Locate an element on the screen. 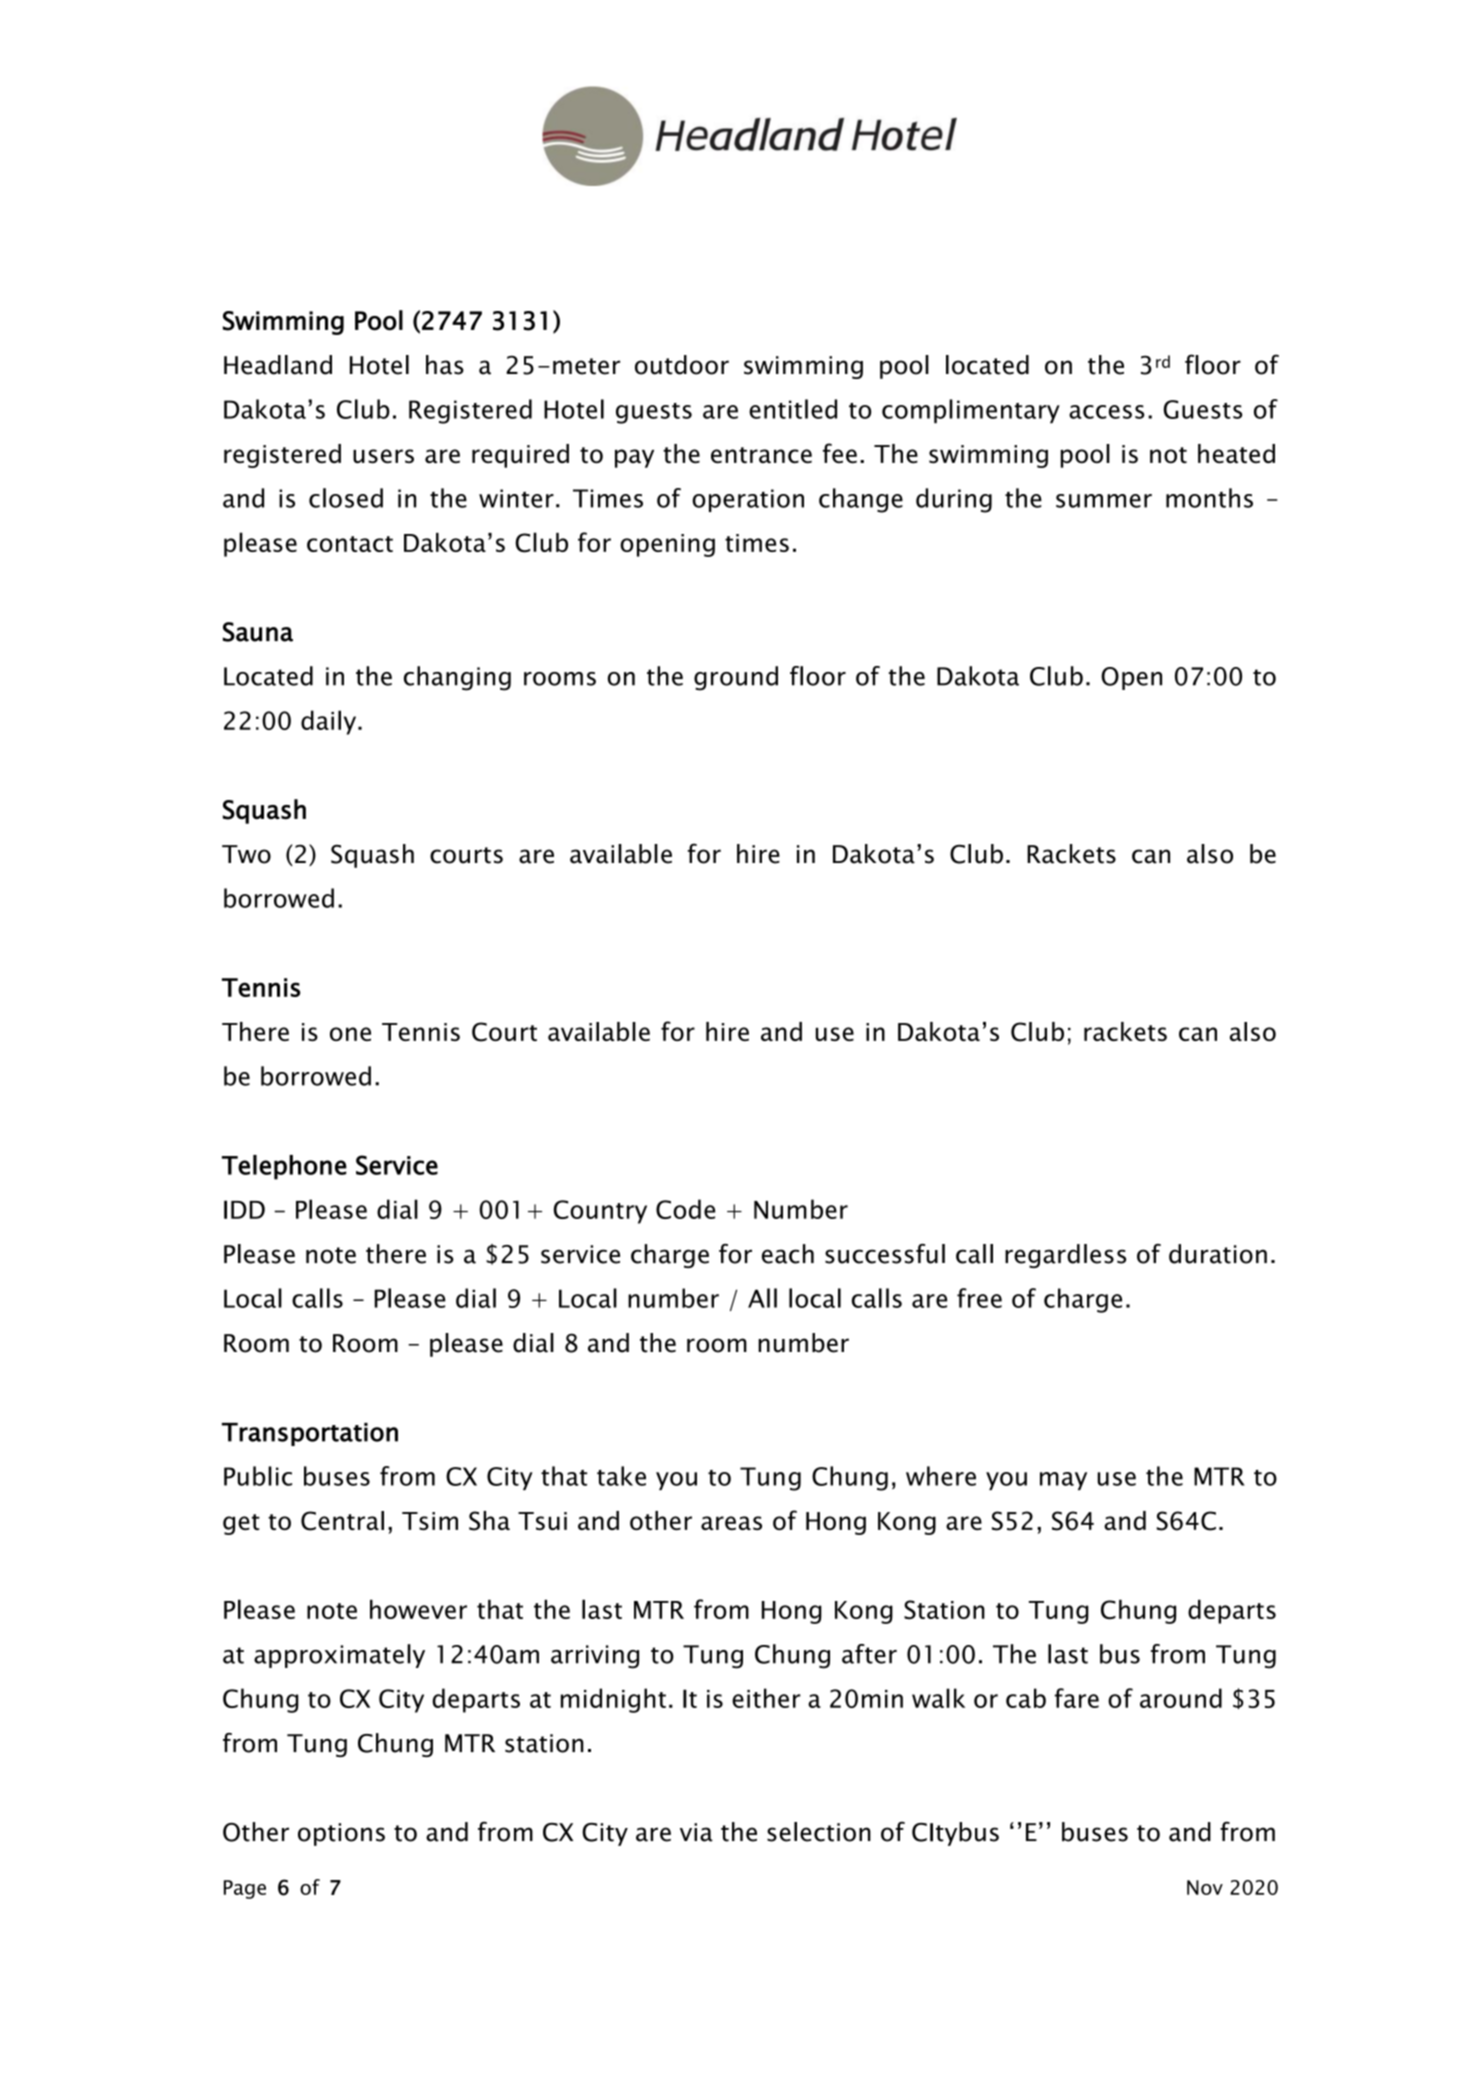  summer is located at coordinates (1104, 501).
